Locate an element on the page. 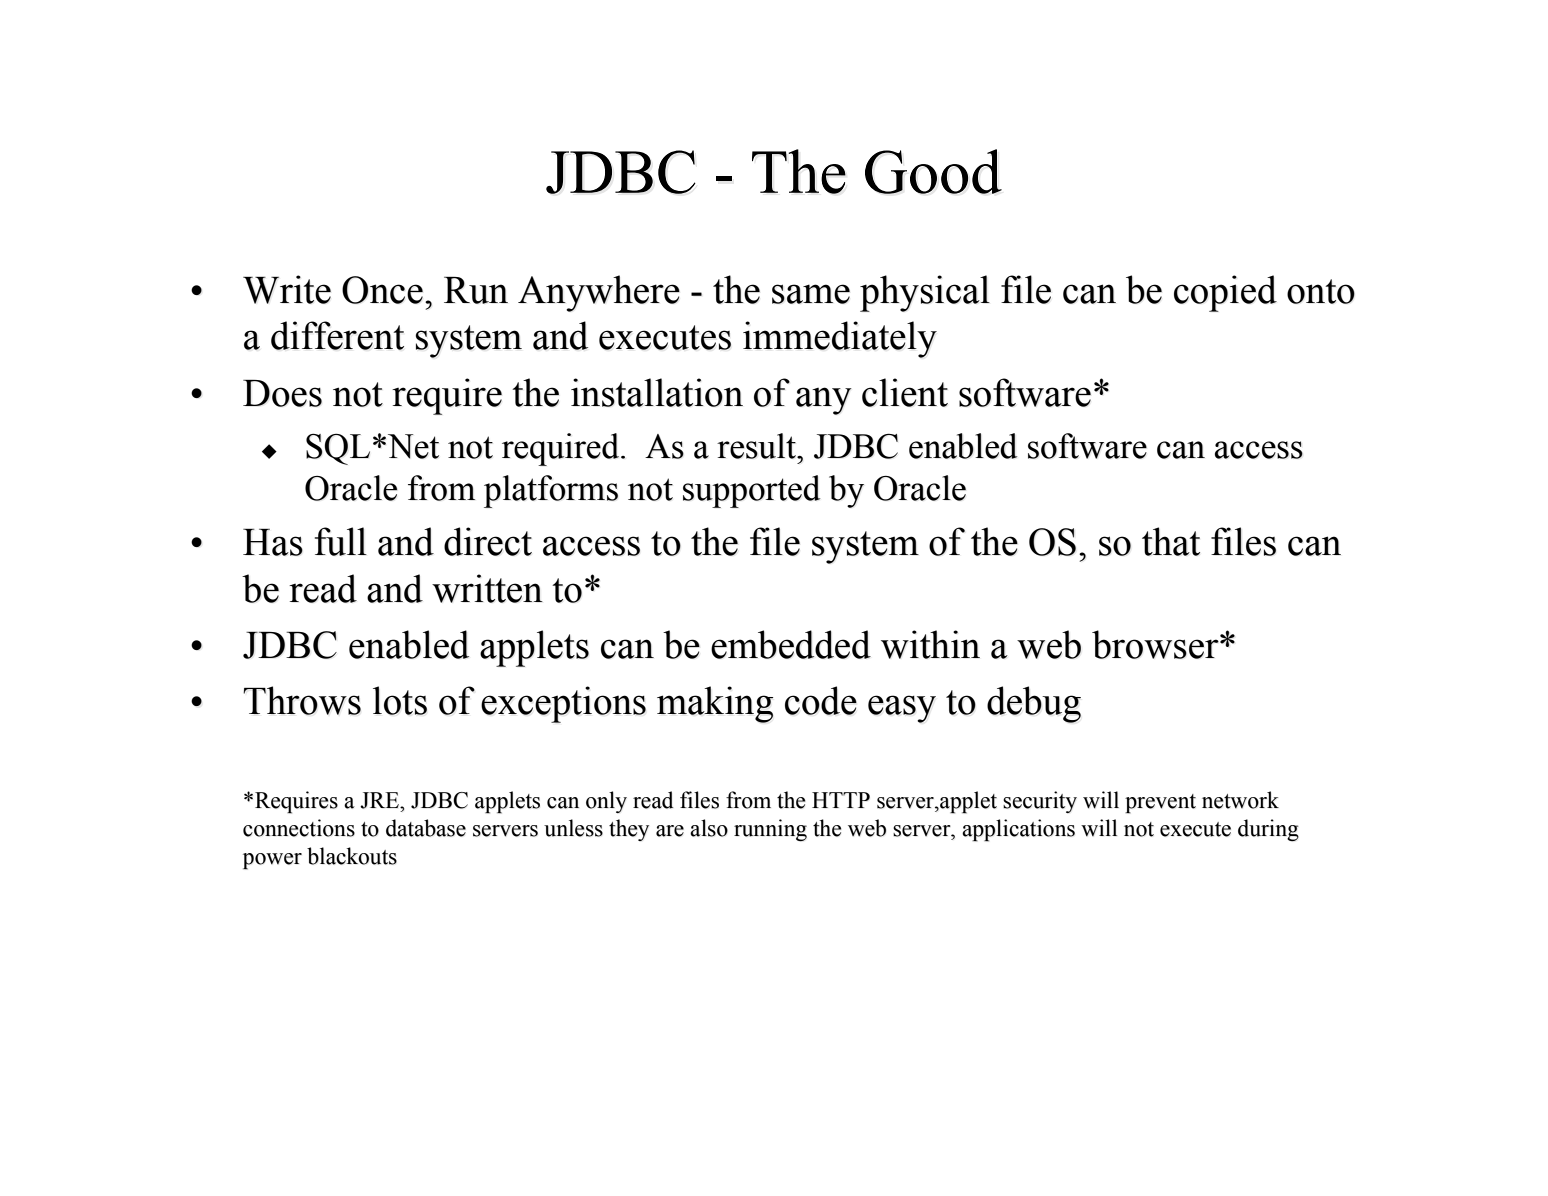 The width and height of the page is (1548, 1196). JRE is located at coordinates (380, 800).
